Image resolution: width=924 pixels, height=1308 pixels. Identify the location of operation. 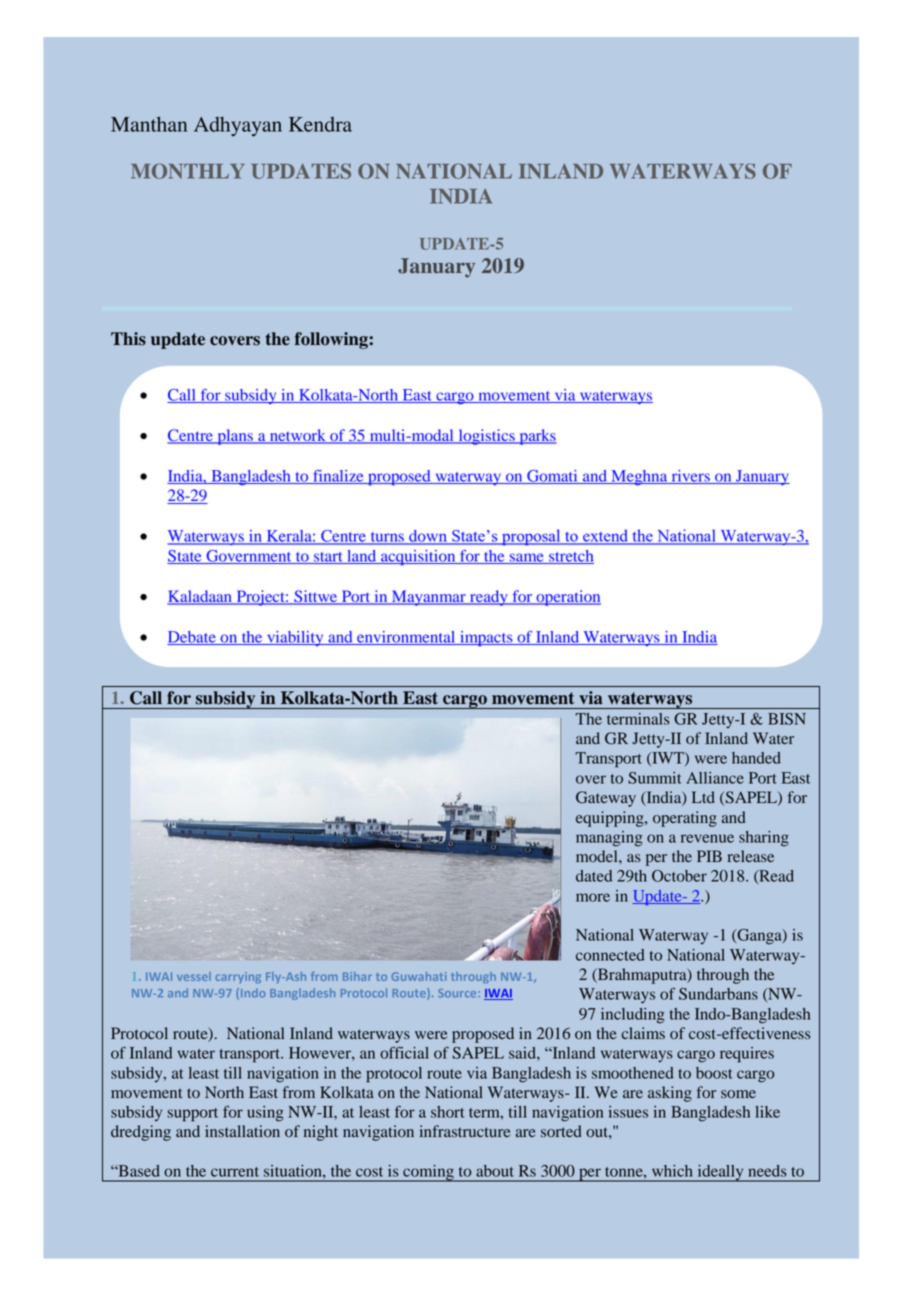
(567, 598).
